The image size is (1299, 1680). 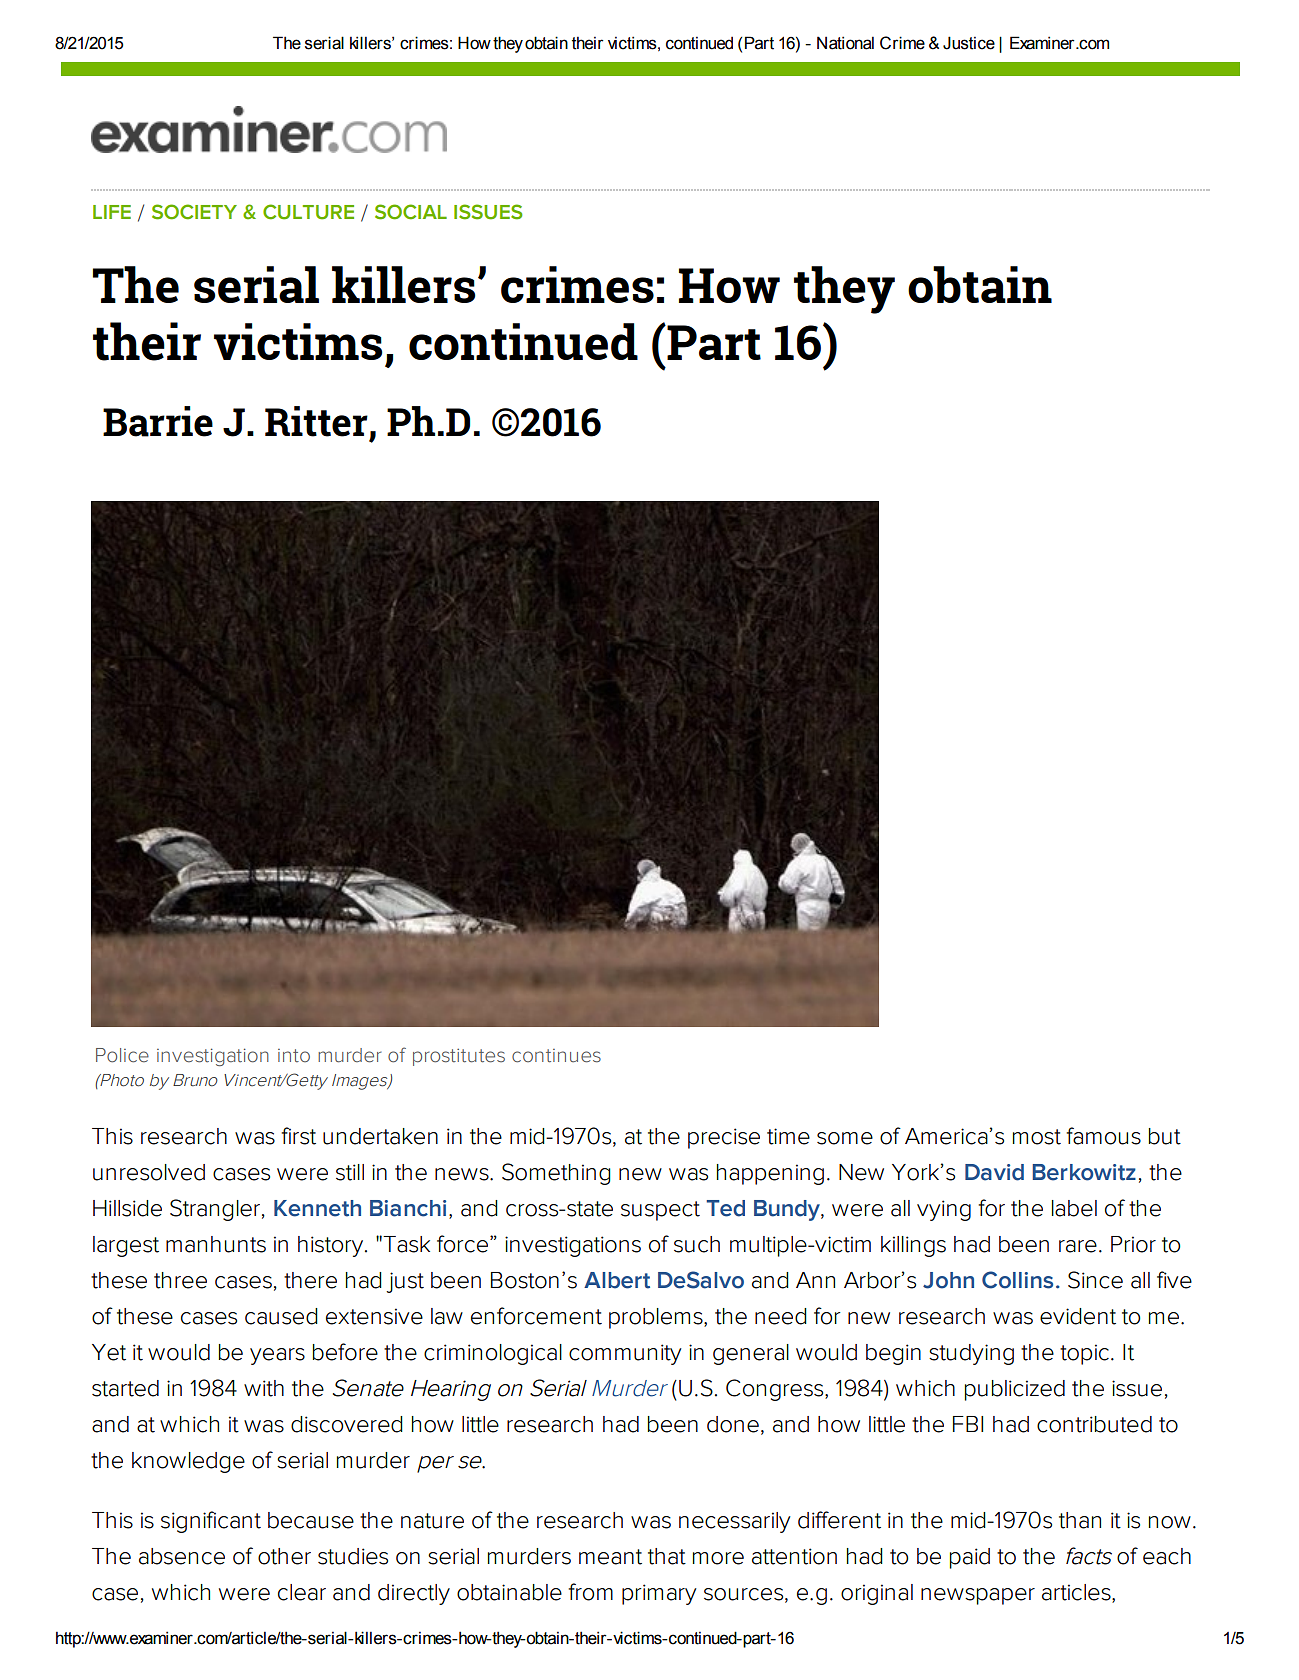 What do you see at coordinates (1037, 1137) in the image?
I see `most` at bounding box center [1037, 1137].
